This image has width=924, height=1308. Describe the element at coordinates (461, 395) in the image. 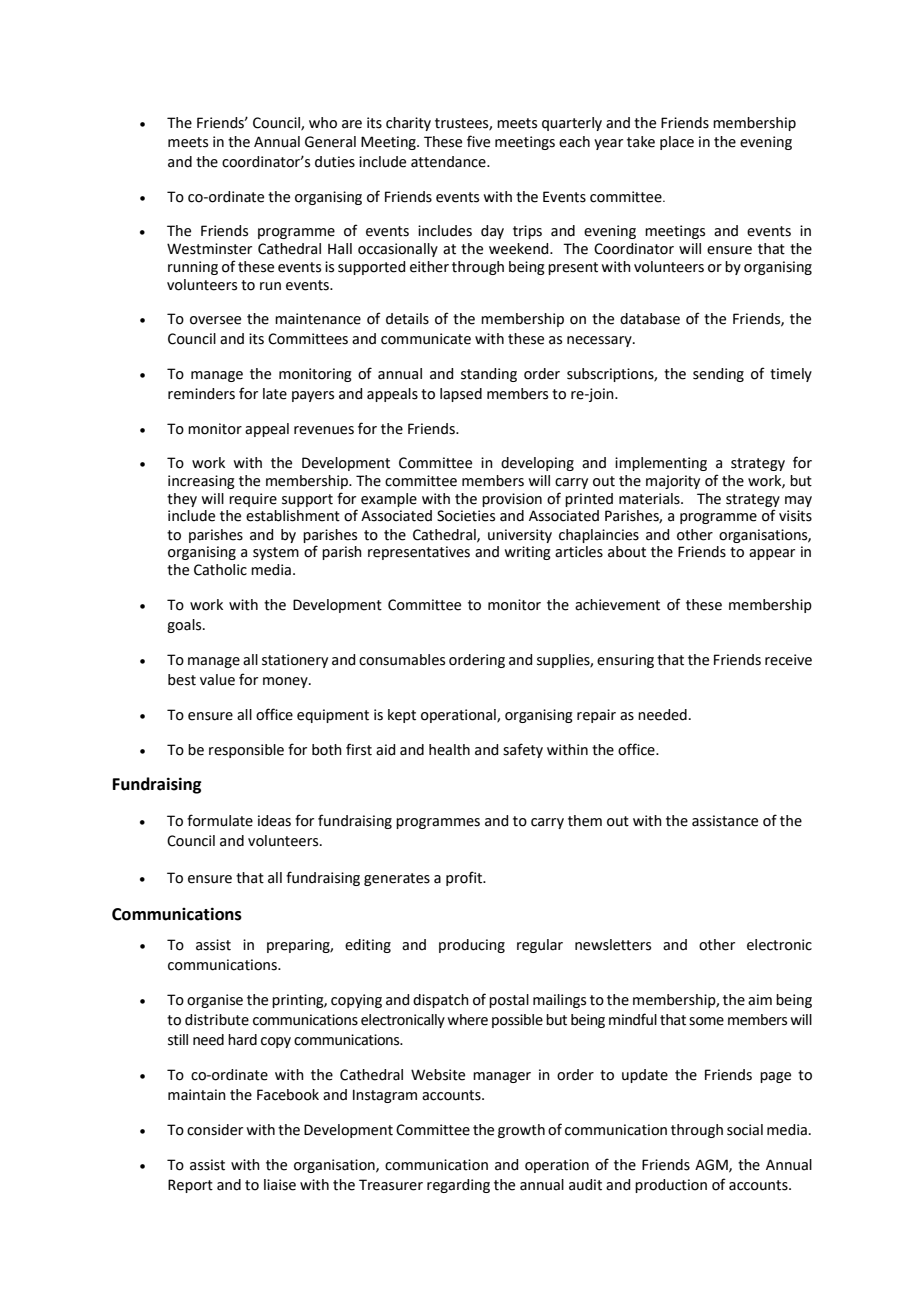

I see `lapsed` at that location.
